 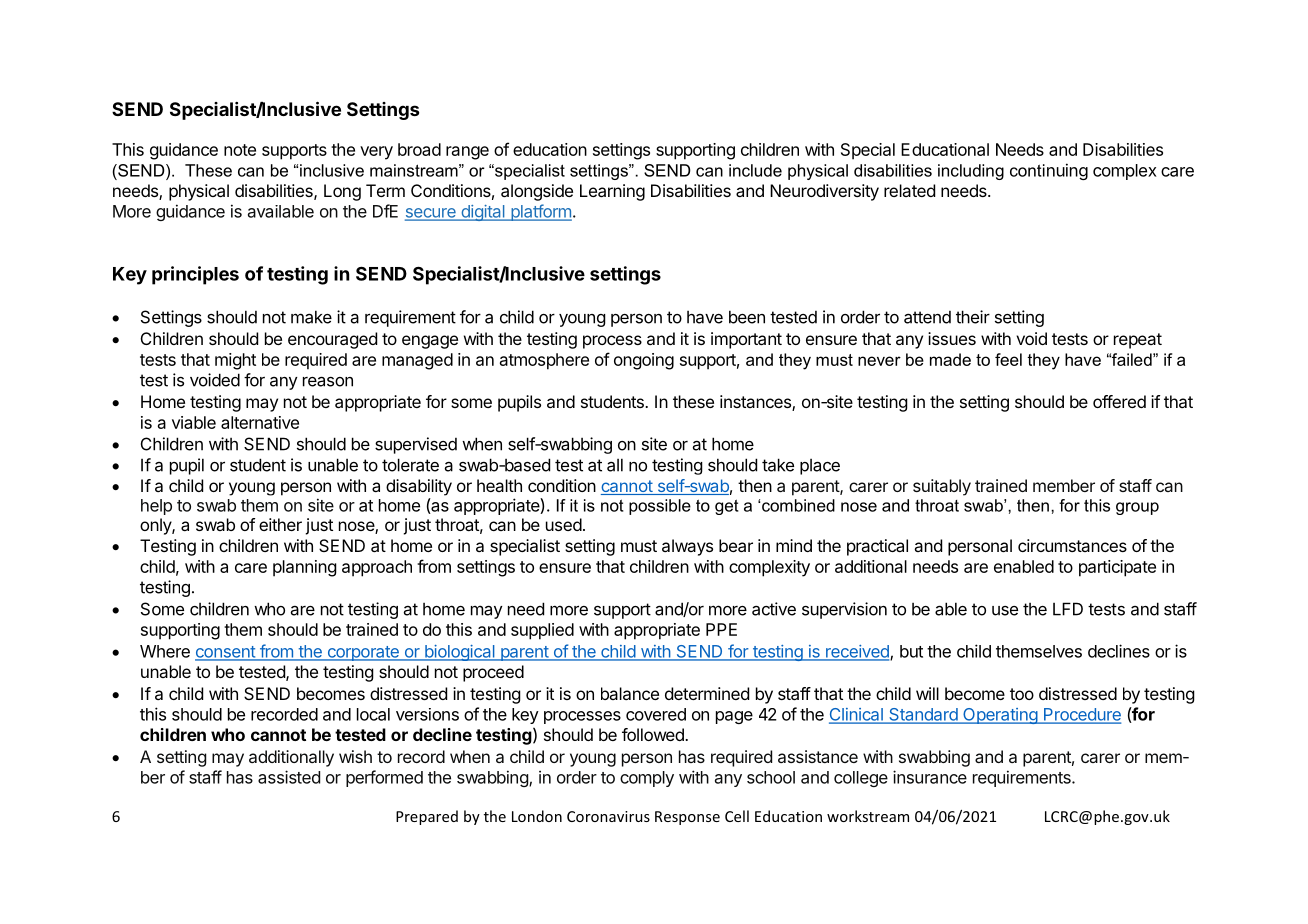 What do you see at coordinates (280, 524) in the screenshot?
I see `either` at bounding box center [280, 524].
